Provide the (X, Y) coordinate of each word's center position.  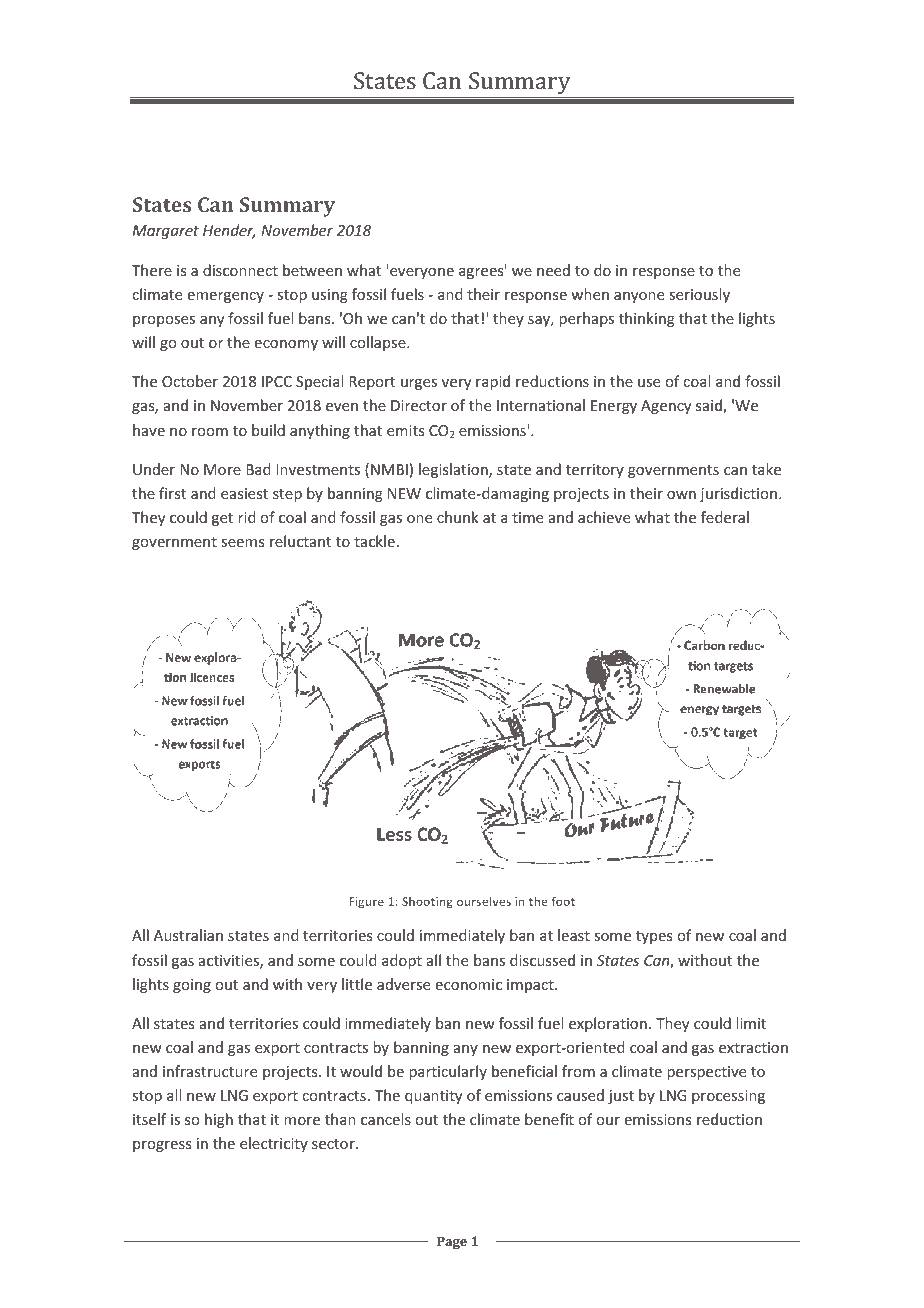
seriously (699, 295)
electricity (274, 1144)
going (192, 986)
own (681, 495)
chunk (457, 517)
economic (469, 984)
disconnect (240, 270)
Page (452, 1242)
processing (728, 1097)
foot (563, 901)
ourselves (484, 901)
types (654, 937)
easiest (244, 493)
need (553, 270)
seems (242, 543)
